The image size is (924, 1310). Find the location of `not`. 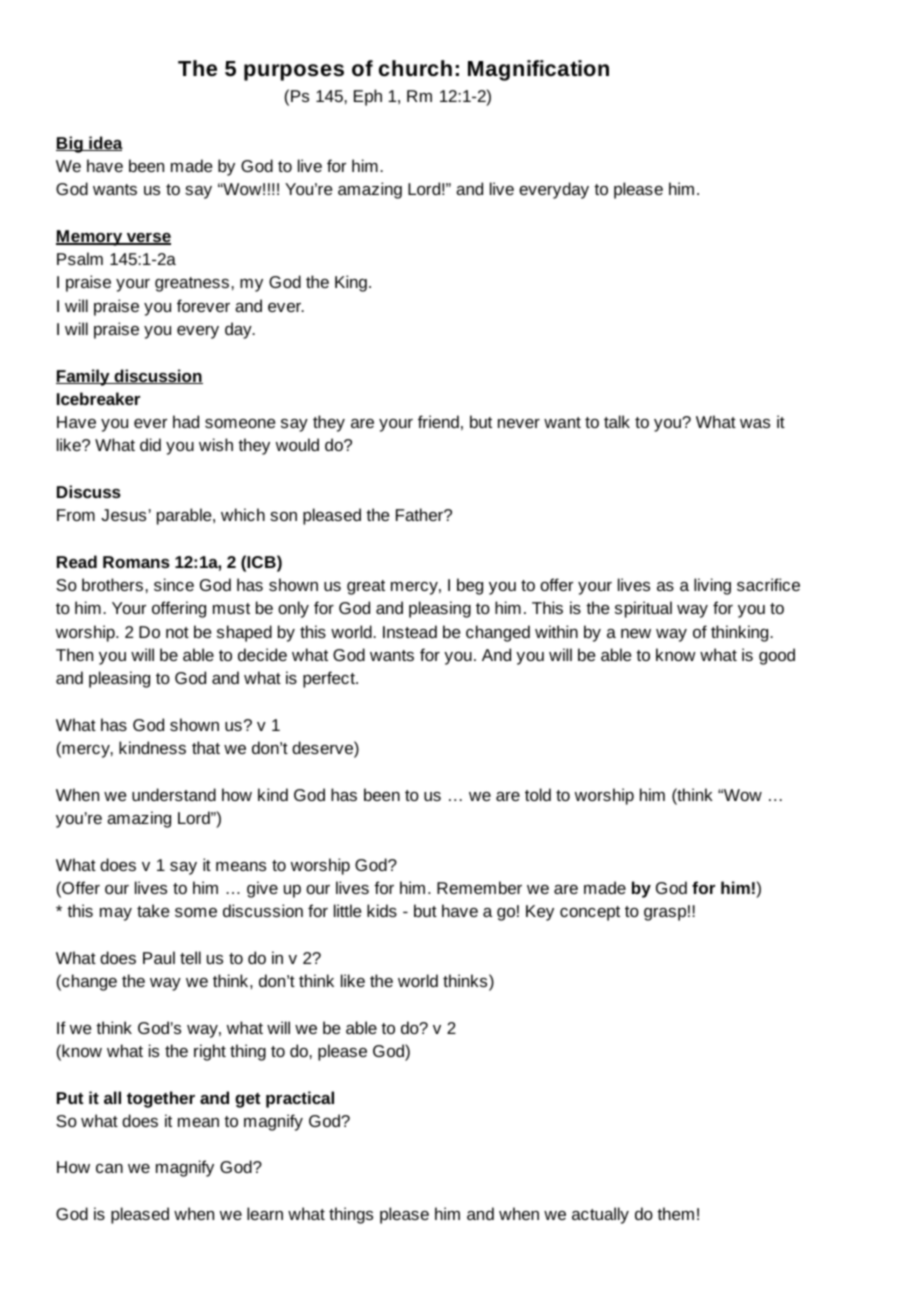

not is located at coordinates (177, 632).
